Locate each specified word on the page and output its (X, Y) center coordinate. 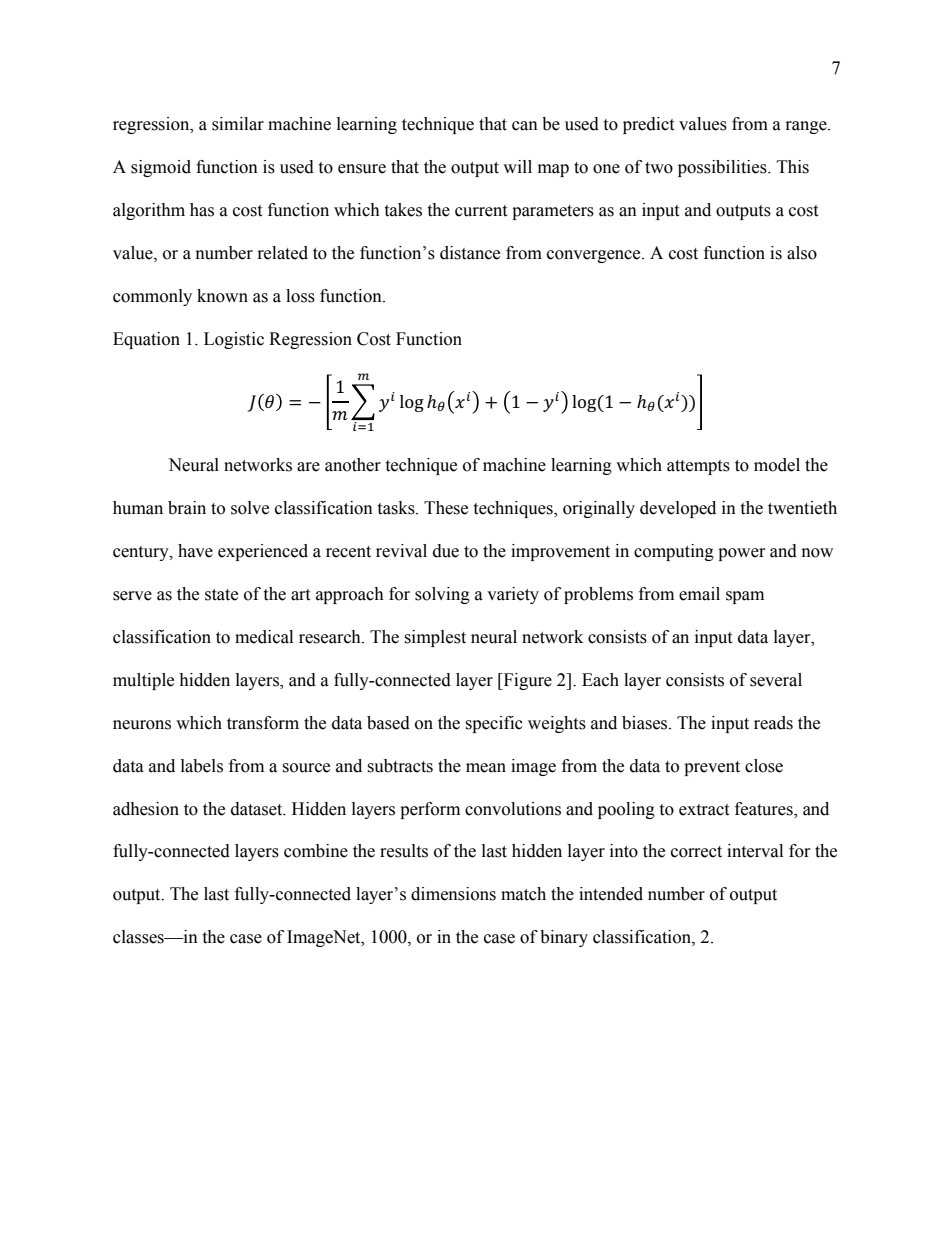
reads (773, 723)
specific (494, 724)
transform (263, 723)
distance (470, 253)
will (517, 166)
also (802, 253)
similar (238, 124)
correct (696, 852)
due (446, 551)
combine (316, 851)
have (195, 551)
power (742, 554)
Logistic (234, 340)
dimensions (453, 894)
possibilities (723, 168)
